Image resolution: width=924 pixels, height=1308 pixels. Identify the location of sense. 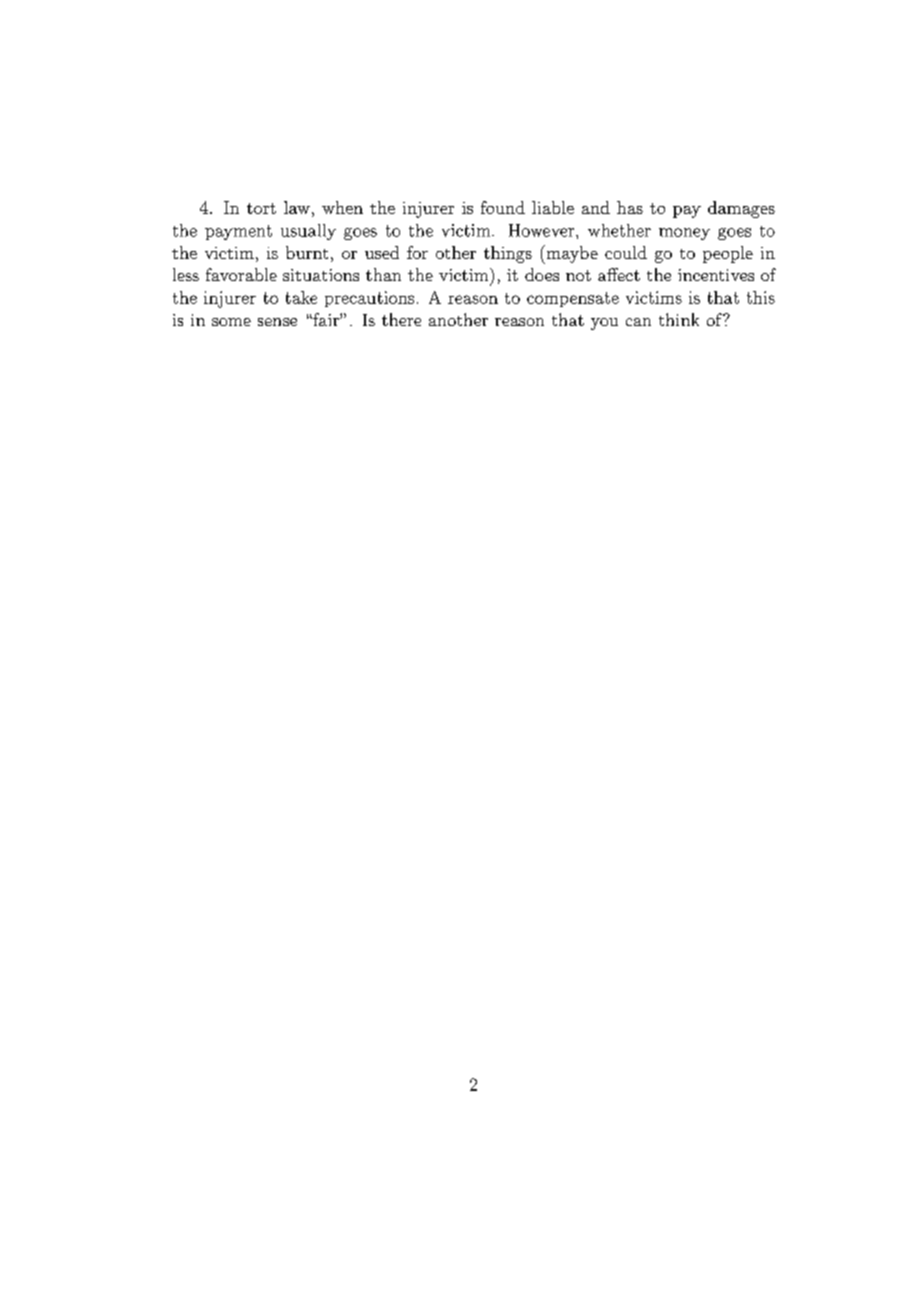
(277, 322).
